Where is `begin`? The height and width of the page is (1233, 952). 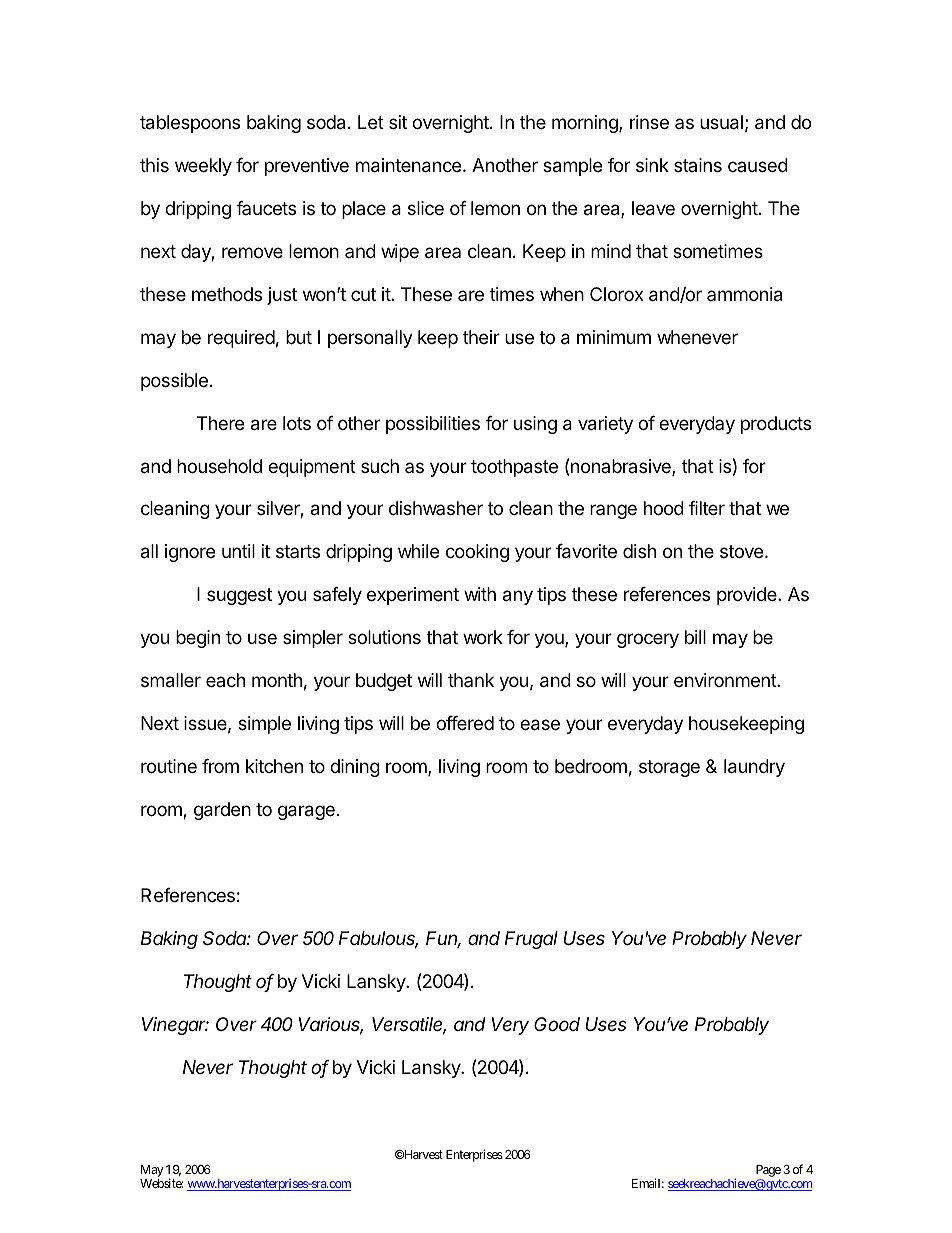 begin is located at coordinates (198, 639).
